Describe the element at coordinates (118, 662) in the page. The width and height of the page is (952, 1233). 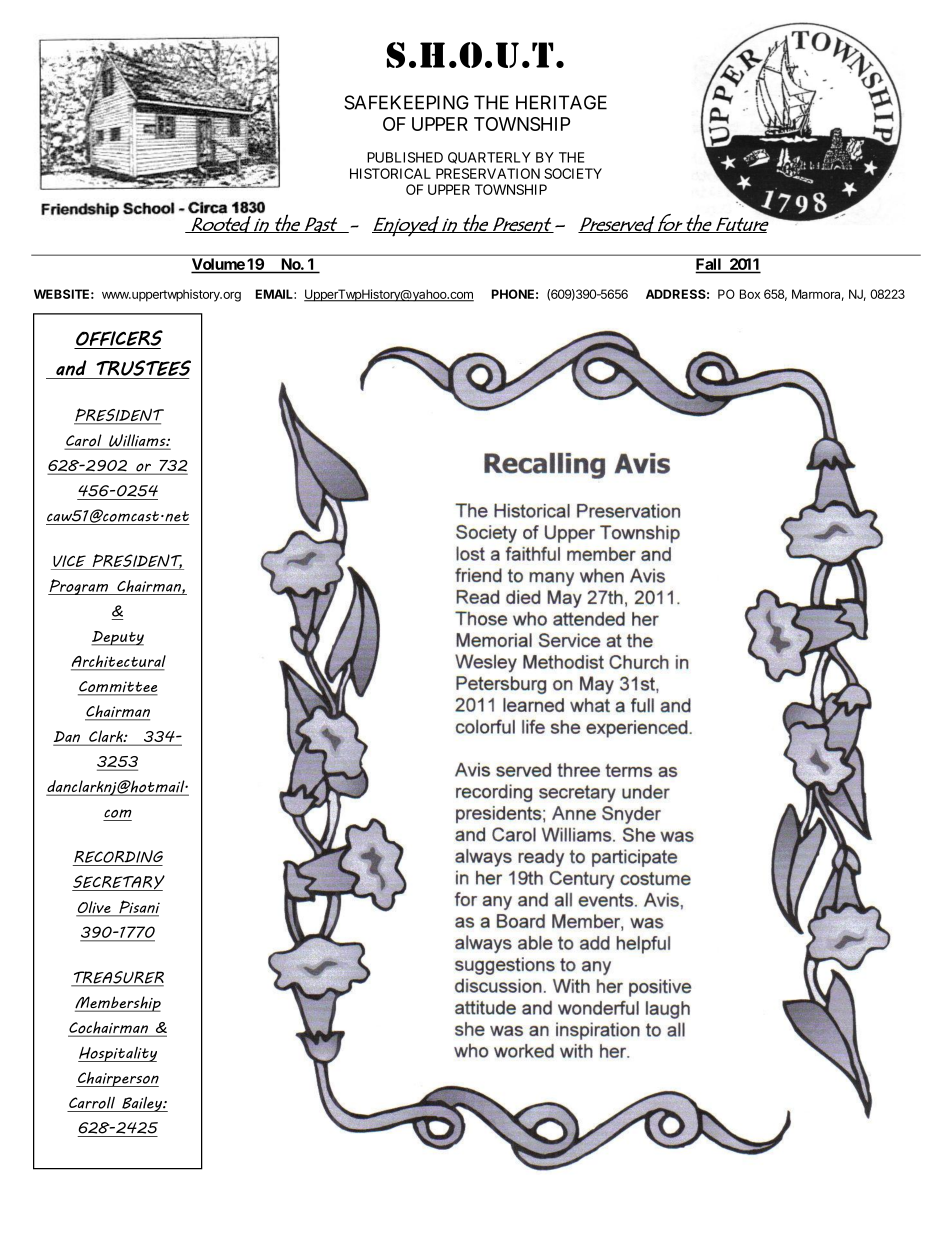
I see `Architectural` at that location.
